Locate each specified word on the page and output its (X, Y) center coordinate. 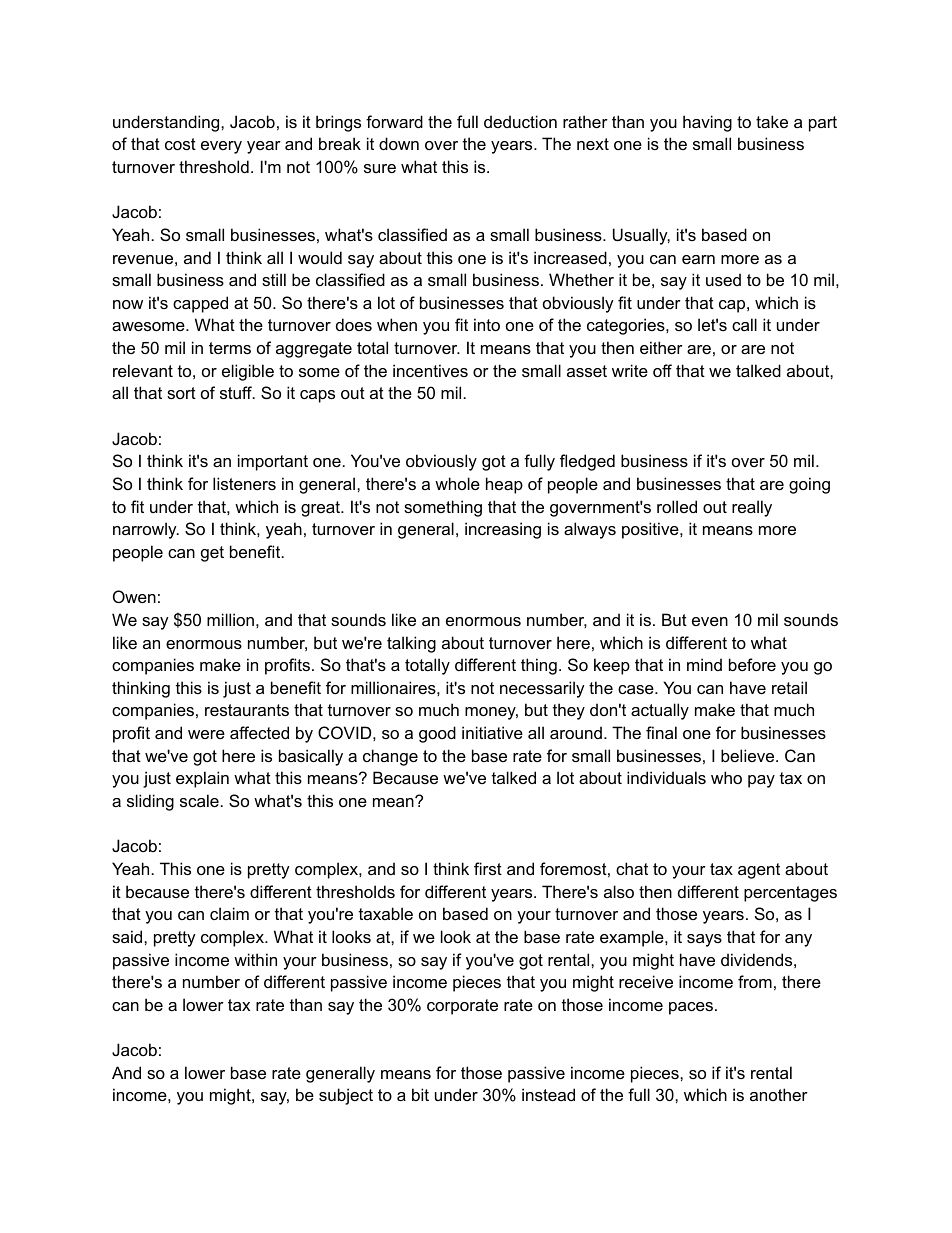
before (752, 664)
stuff (237, 392)
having (707, 123)
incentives (430, 370)
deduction (520, 121)
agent (759, 871)
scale (199, 800)
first (488, 868)
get (212, 554)
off (662, 370)
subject (346, 1096)
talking (411, 644)
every (221, 147)
